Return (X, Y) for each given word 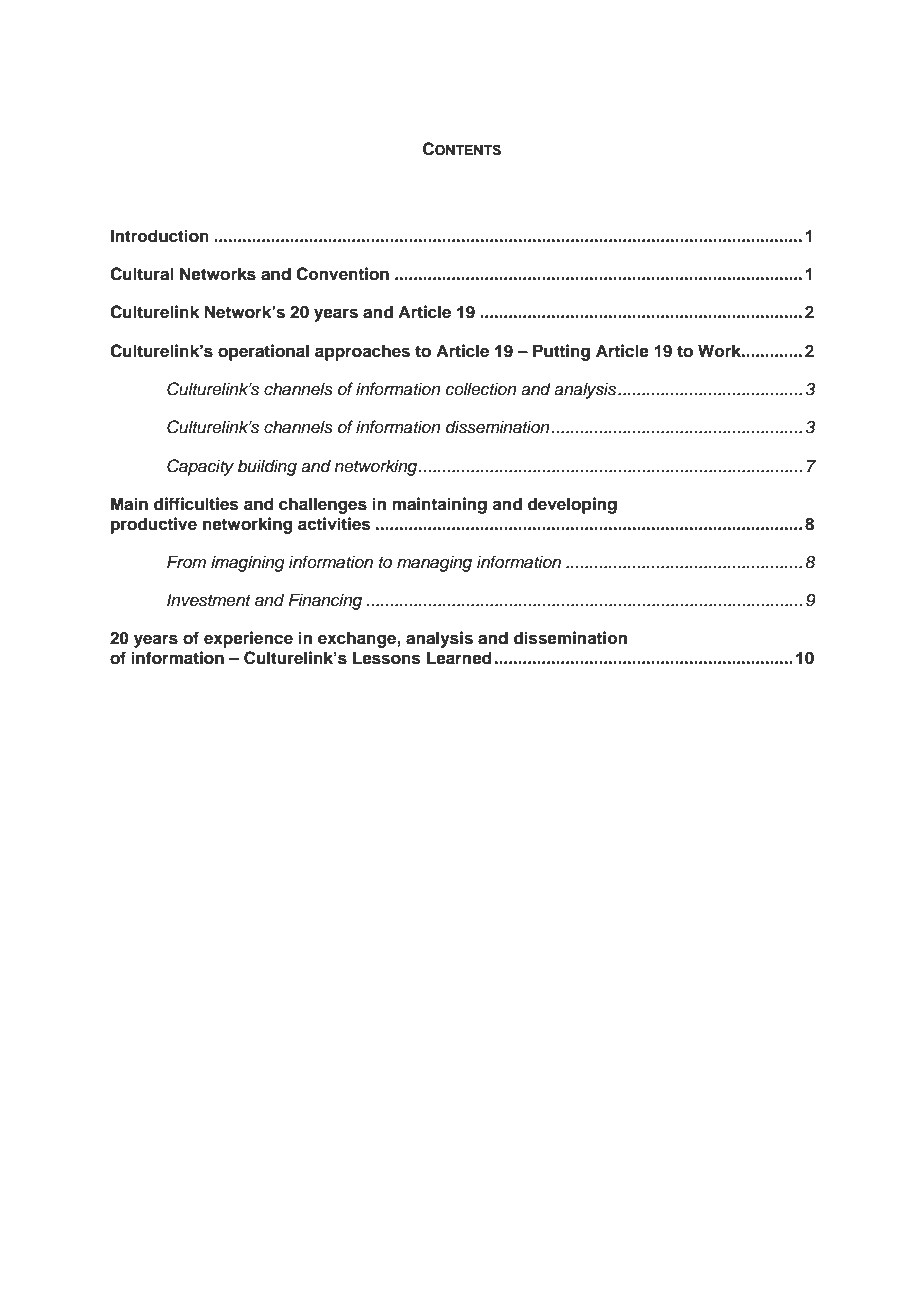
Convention (342, 274)
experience (248, 639)
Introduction (160, 236)
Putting (561, 352)
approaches (362, 352)
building (267, 467)
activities (334, 524)
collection (481, 389)
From (186, 561)
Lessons (387, 658)
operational (263, 352)
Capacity (200, 467)
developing (572, 505)
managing (434, 563)
